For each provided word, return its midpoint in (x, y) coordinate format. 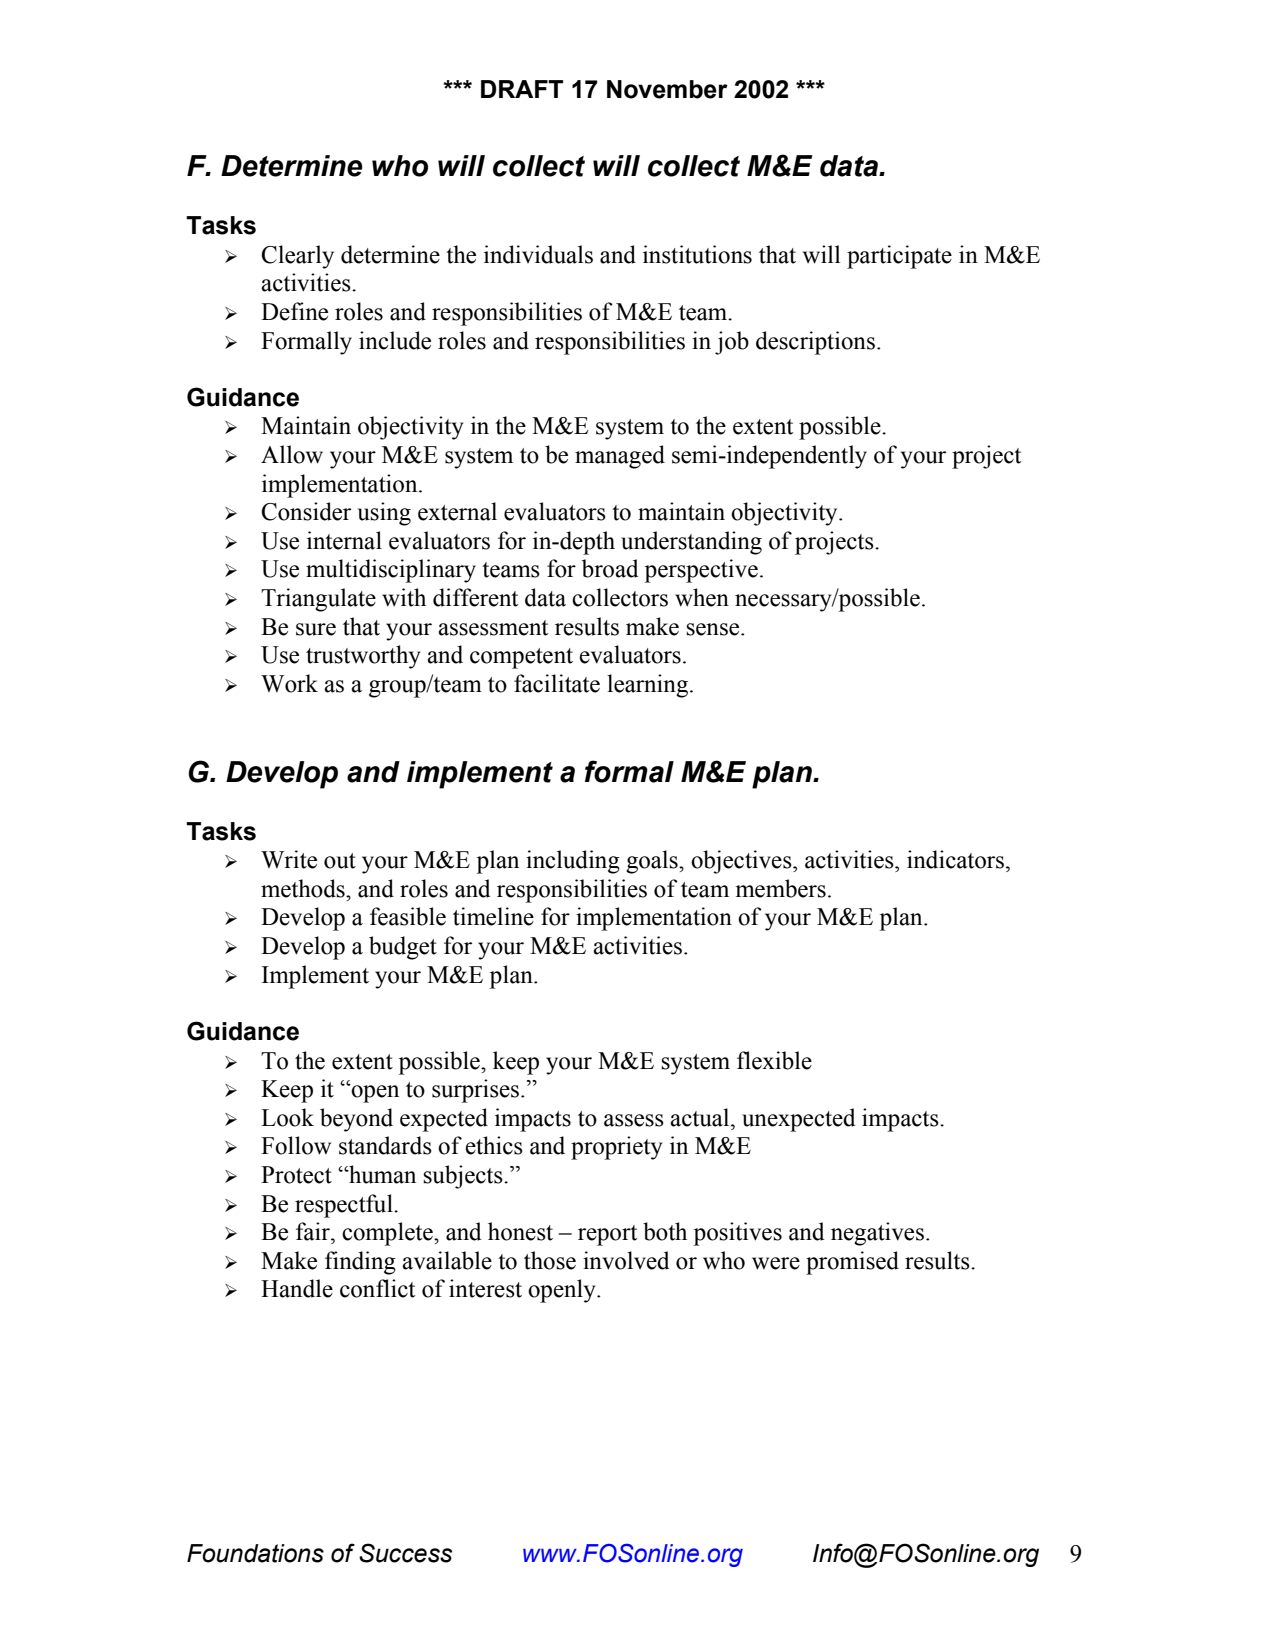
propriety (616, 1148)
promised (852, 1263)
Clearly (297, 257)
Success (405, 1553)
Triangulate (318, 600)
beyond (356, 1120)
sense (714, 629)
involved (626, 1260)
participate (899, 257)
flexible (774, 1060)
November (667, 89)
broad (610, 568)
